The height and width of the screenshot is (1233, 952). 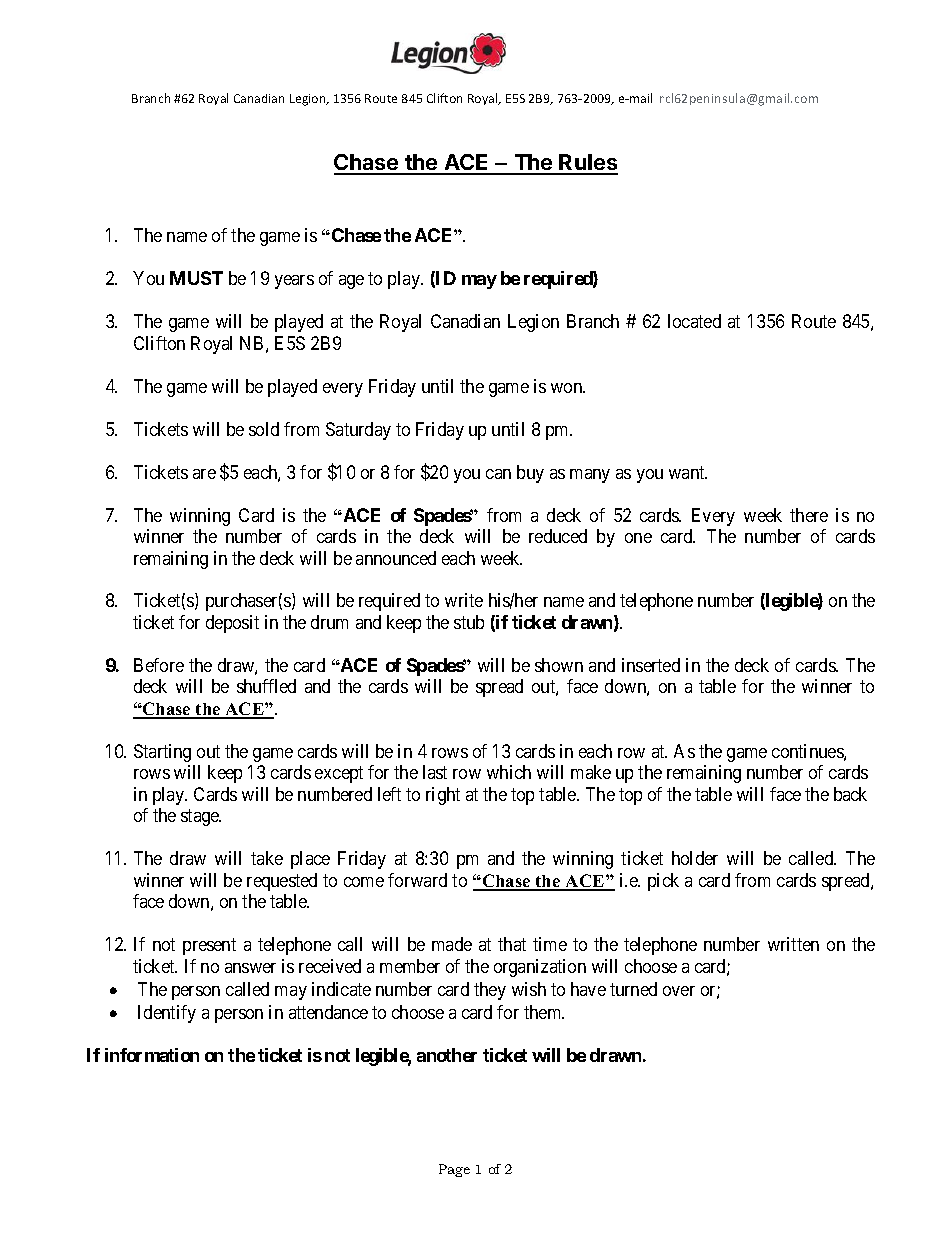 What do you see at coordinates (651, 665) in the screenshot?
I see `inserted` at bounding box center [651, 665].
